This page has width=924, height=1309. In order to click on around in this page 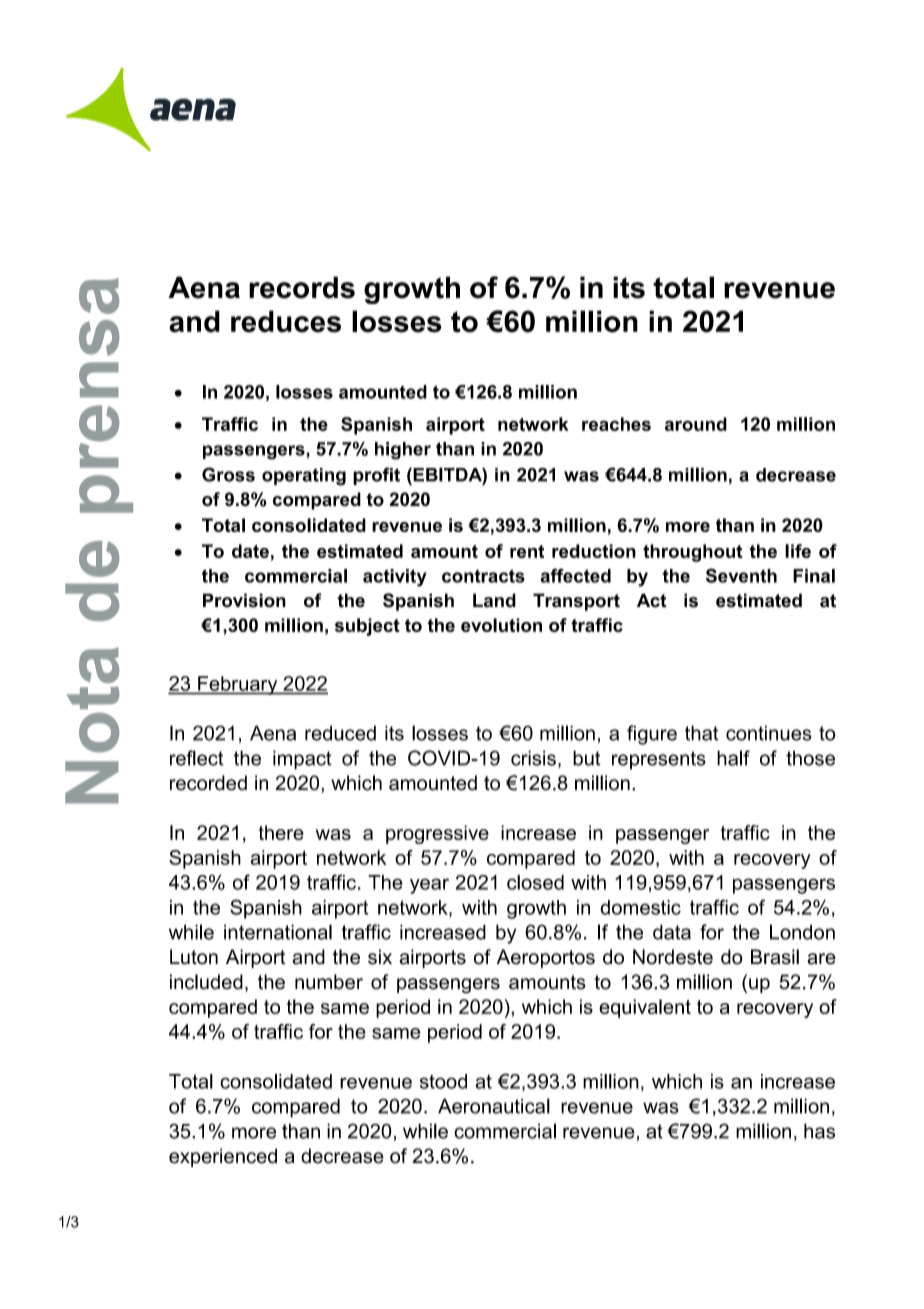, I will do `click(696, 424)`.
